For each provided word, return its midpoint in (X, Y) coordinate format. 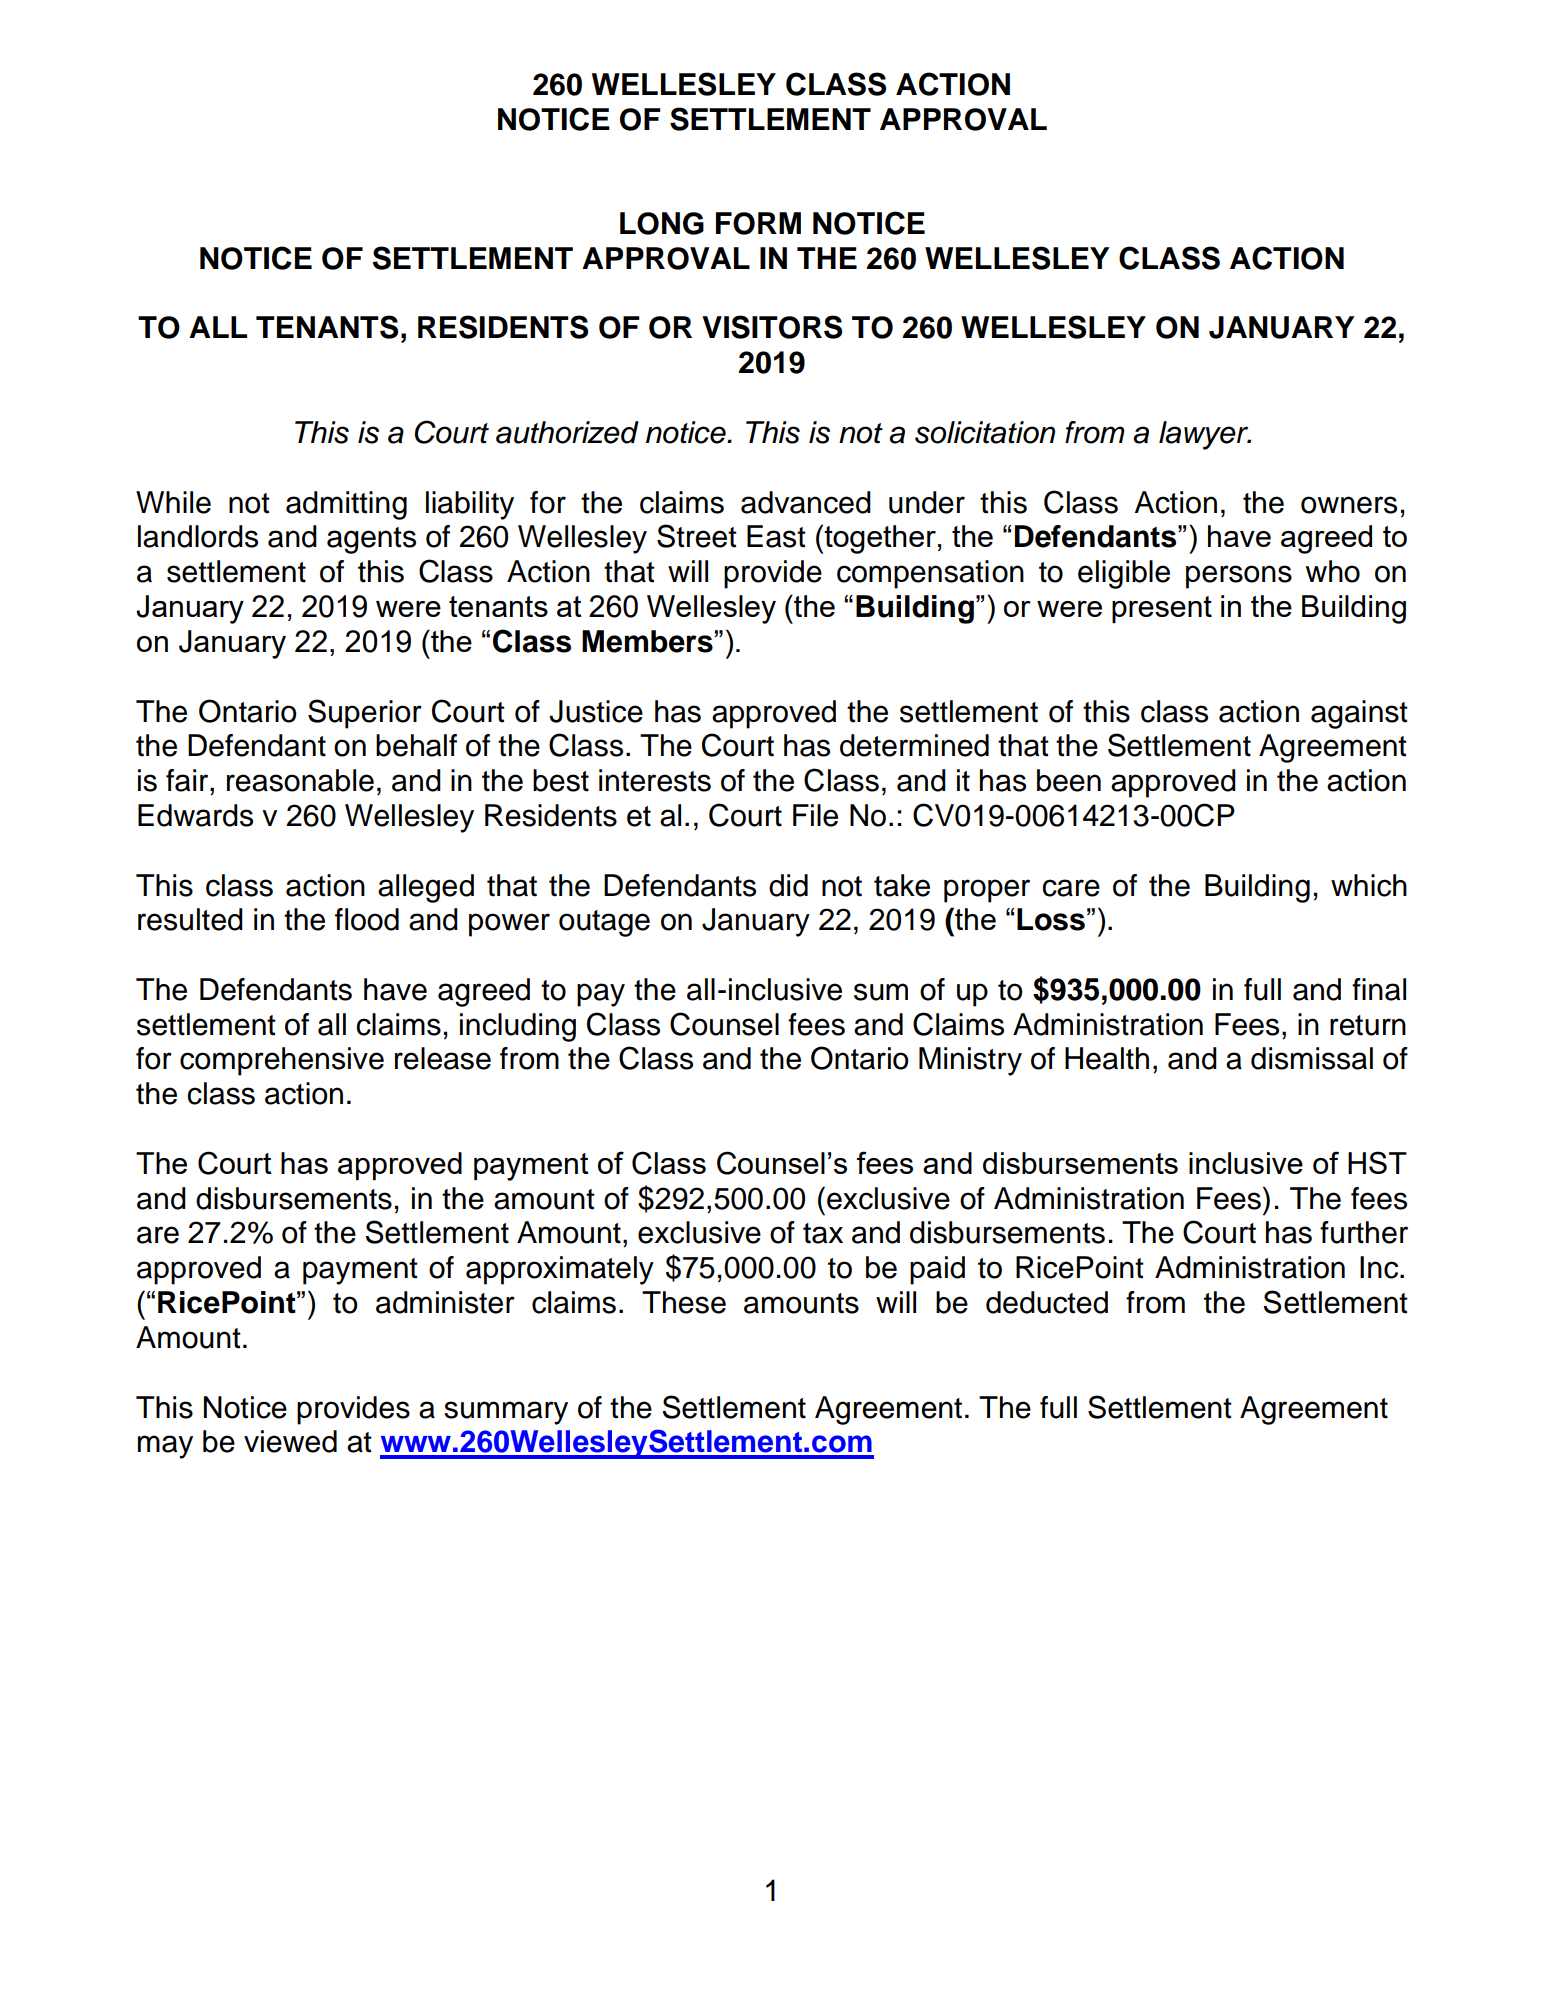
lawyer (1205, 435)
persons (1239, 577)
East (776, 536)
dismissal (1312, 1058)
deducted (1047, 1302)
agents (371, 540)
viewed (290, 1441)
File (815, 815)
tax (823, 1233)
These (684, 1302)
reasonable (300, 780)
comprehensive (282, 1061)
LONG (662, 223)
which (1369, 885)
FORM (758, 223)
